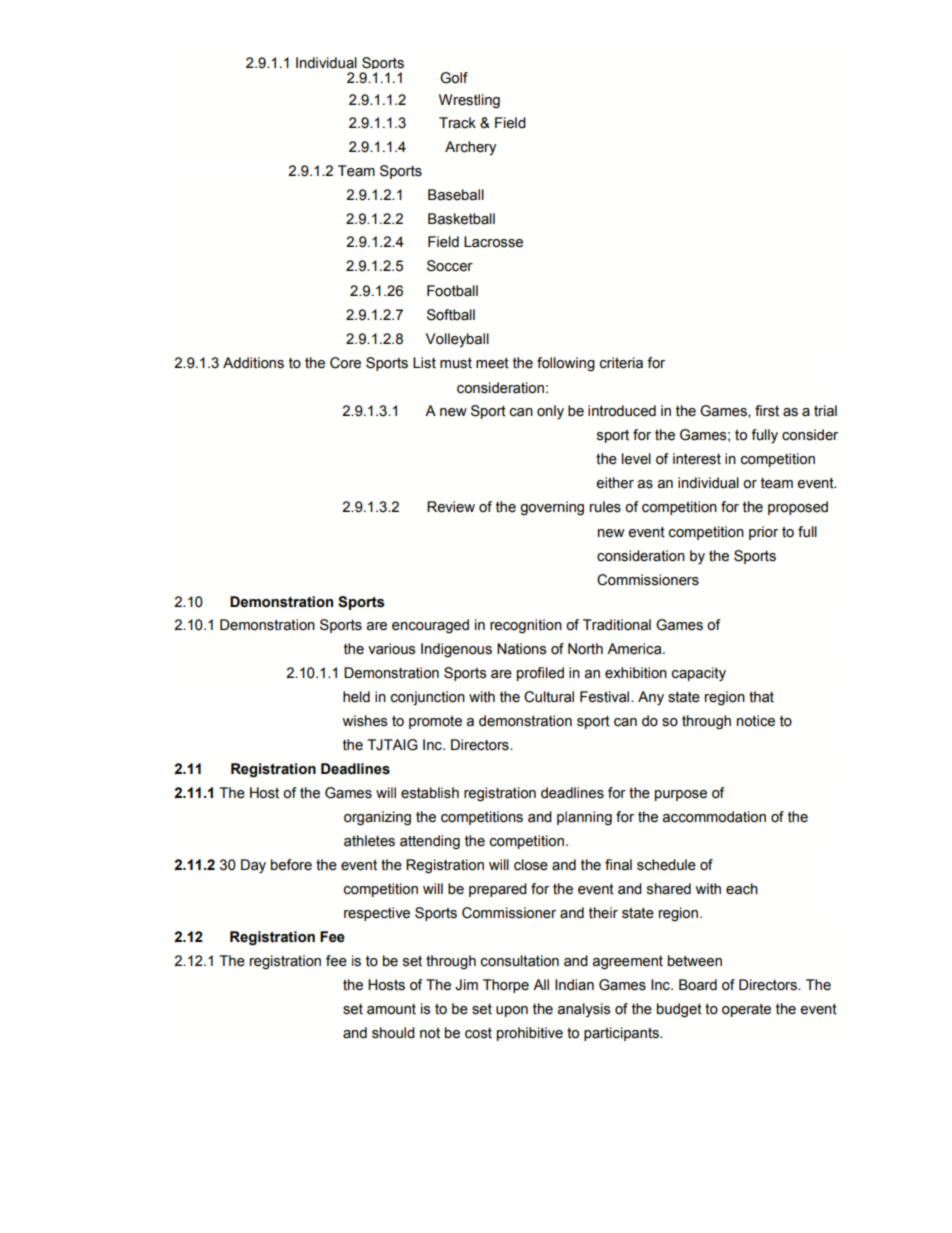 The width and height of the page is (952, 1233). What do you see at coordinates (454, 78) in the page?
I see `Golf` at bounding box center [454, 78].
